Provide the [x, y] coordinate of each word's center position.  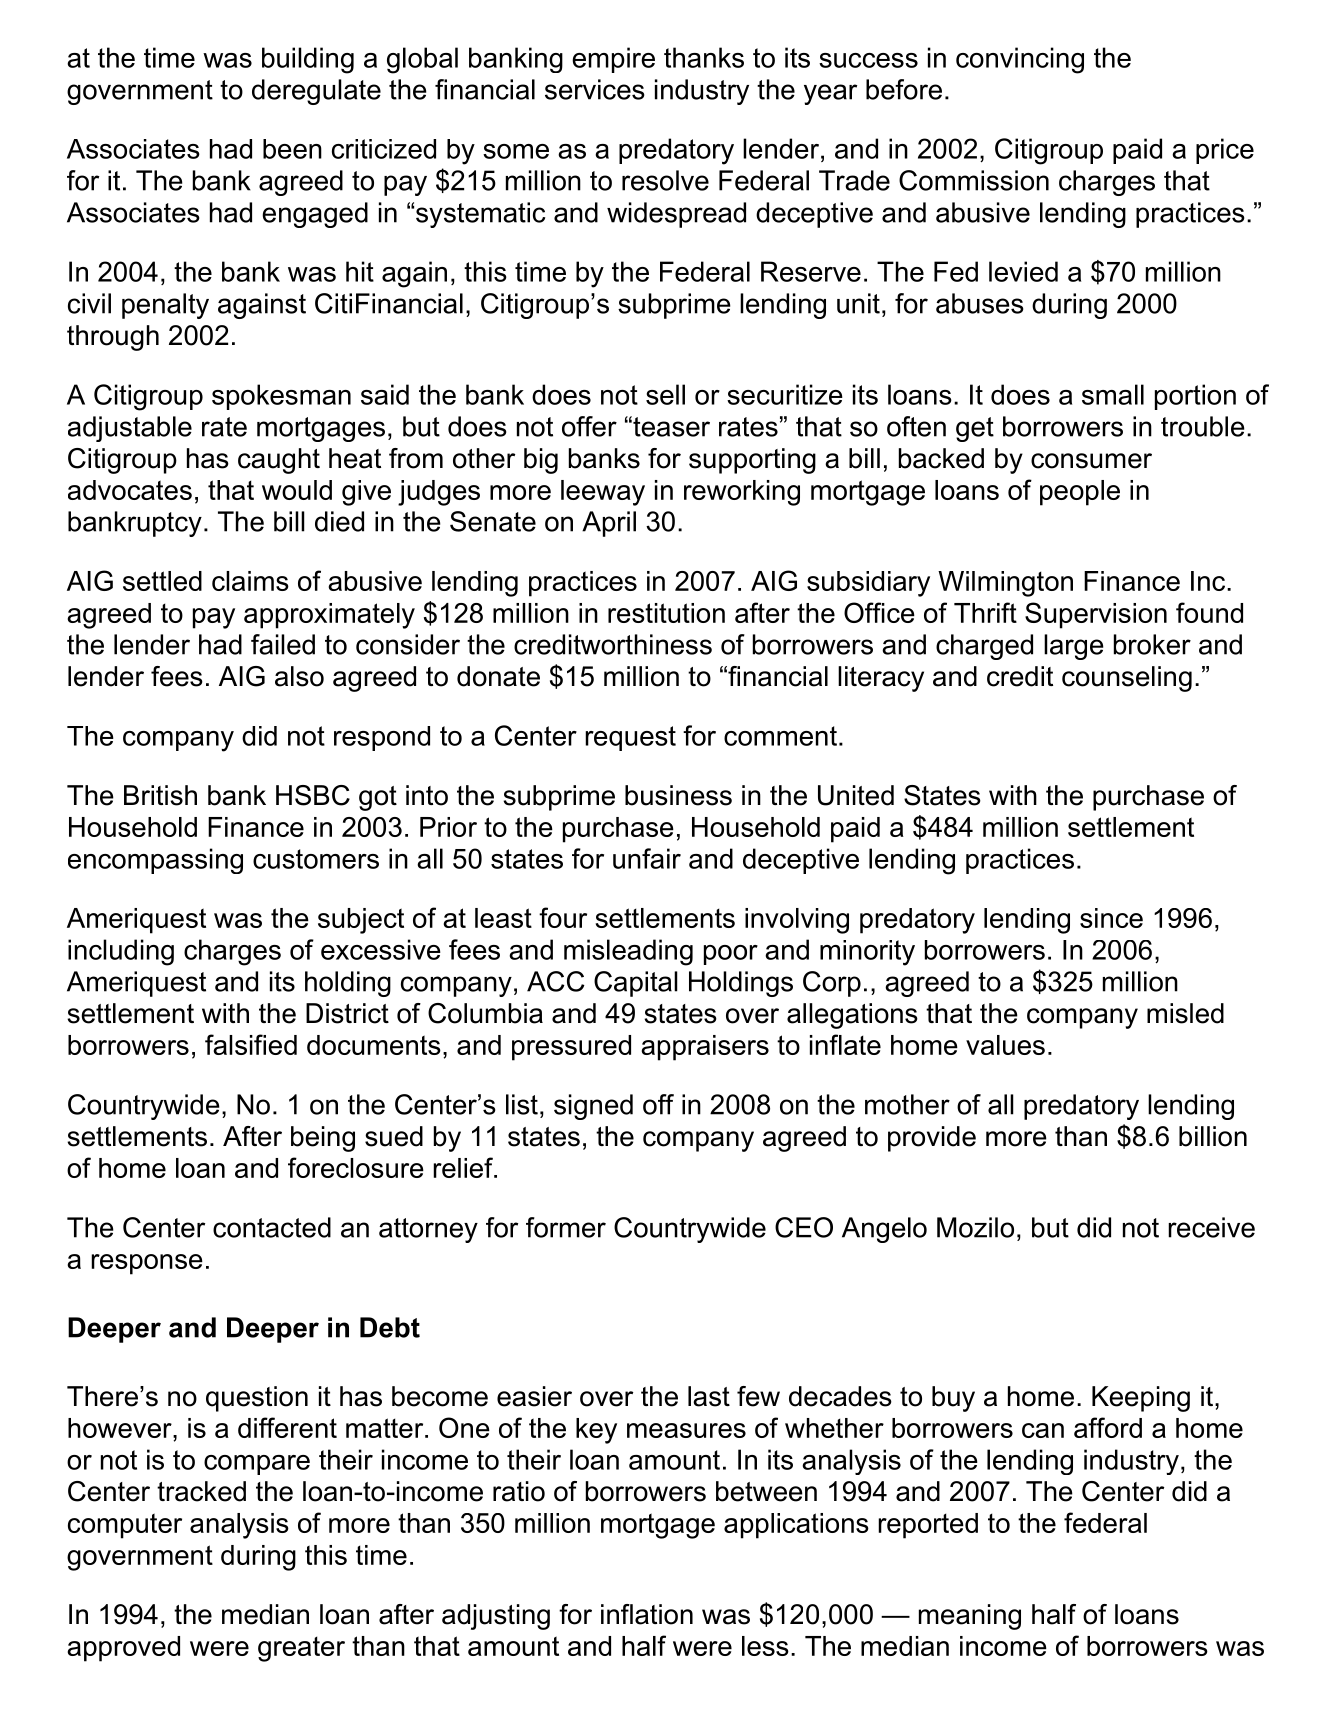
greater [301, 1649]
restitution [666, 613]
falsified [251, 1044]
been [292, 149]
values [1005, 1045]
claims [250, 581]
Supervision [1096, 615]
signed [593, 1107]
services [595, 89]
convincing [1020, 60]
